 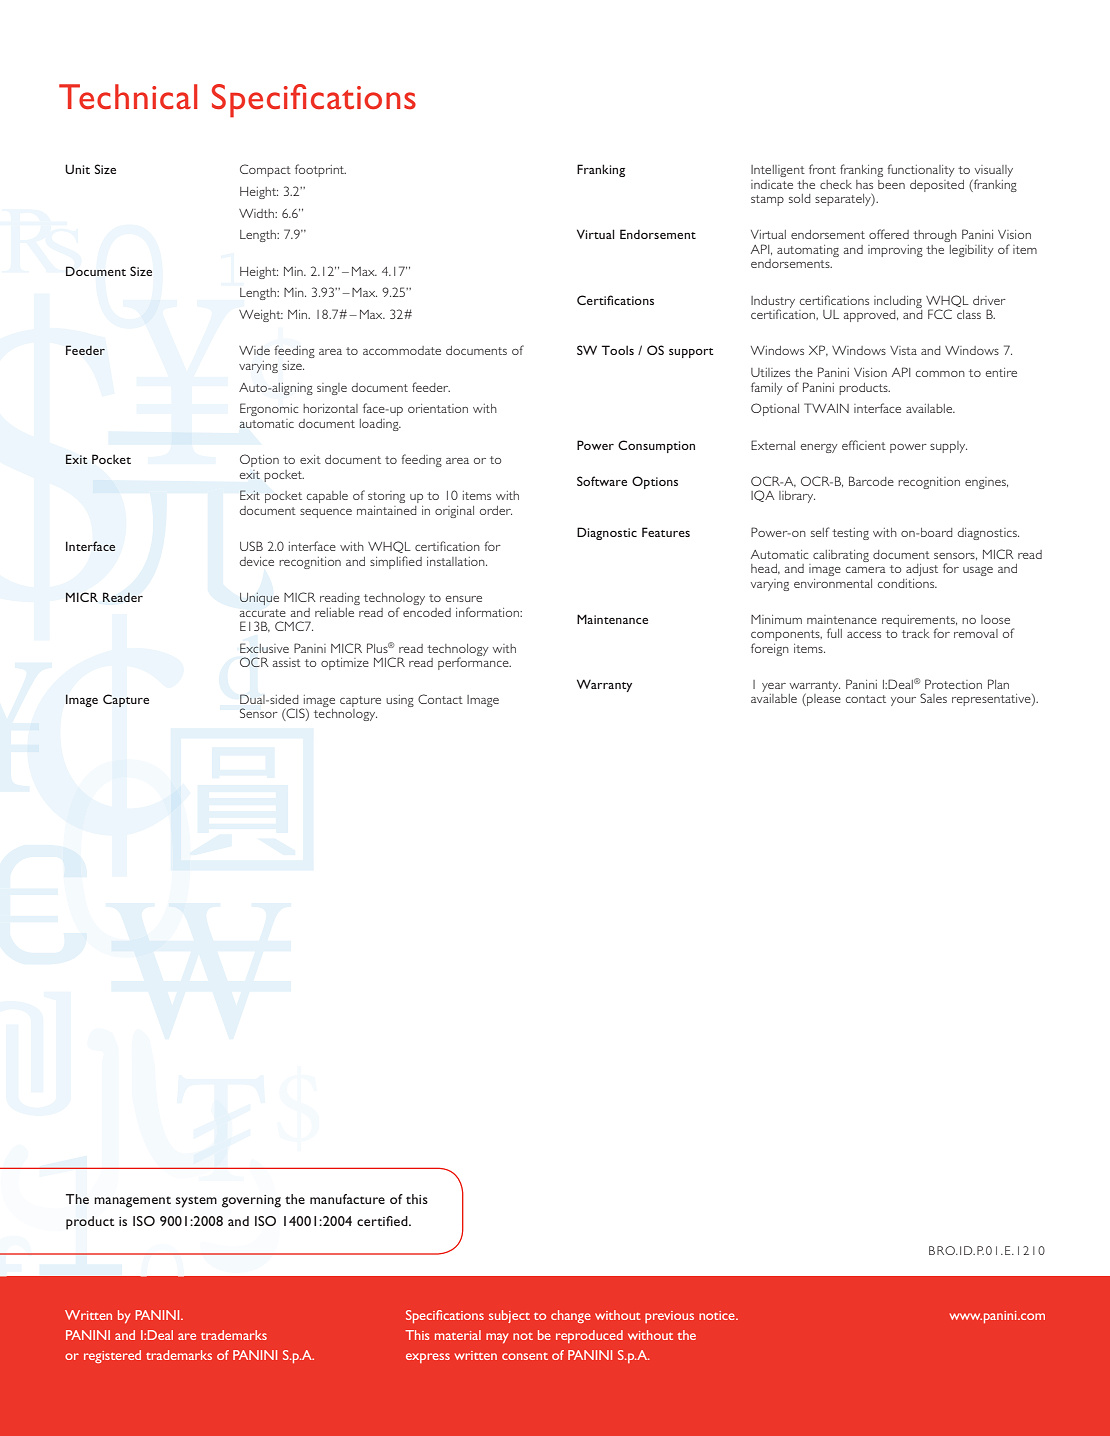 What do you see at coordinates (320, 170) in the document?
I see `footprint` at bounding box center [320, 170].
